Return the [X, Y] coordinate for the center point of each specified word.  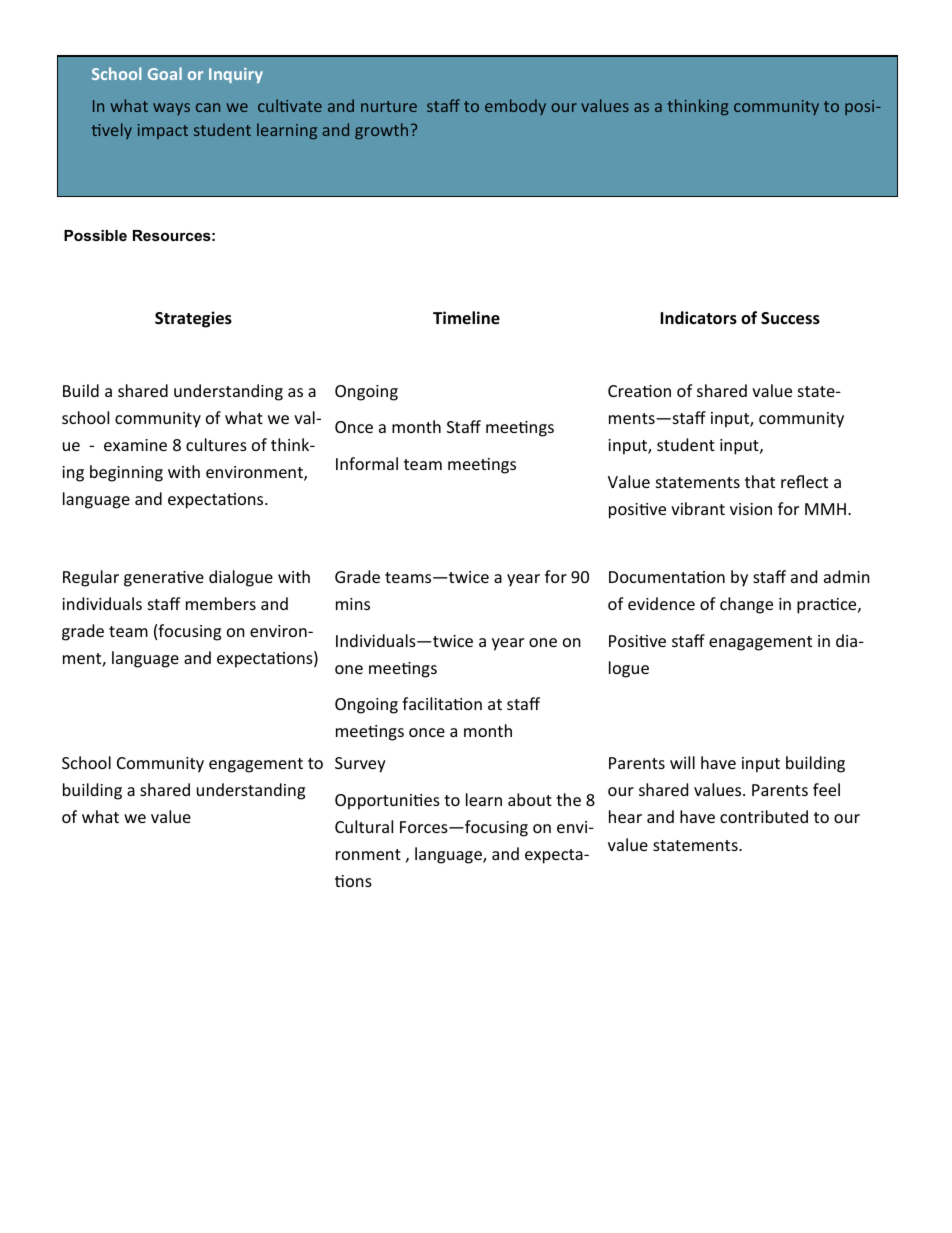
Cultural [364, 826]
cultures [216, 444]
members [221, 603]
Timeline [466, 318]
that [760, 481]
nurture [389, 106]
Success [790, 318]
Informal [367, 463]
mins [353, 604]
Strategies [193, 319]
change [746, 605]
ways [171, 109]
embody [515, 107]
